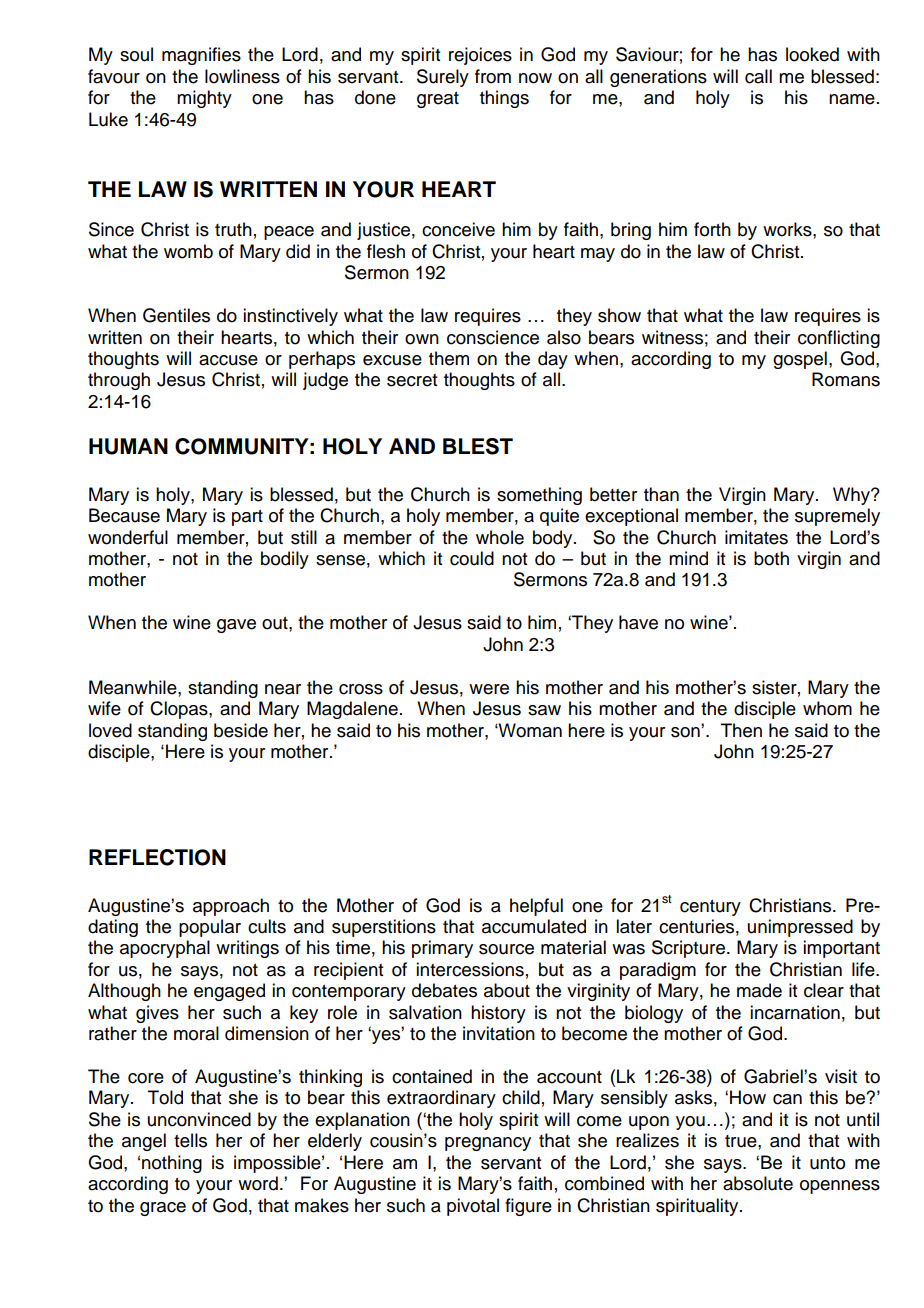 This screenshot has height=1308, width=924. Describe the element at coordinates (771, 558) in the screenshot. I see `both` at that location.
